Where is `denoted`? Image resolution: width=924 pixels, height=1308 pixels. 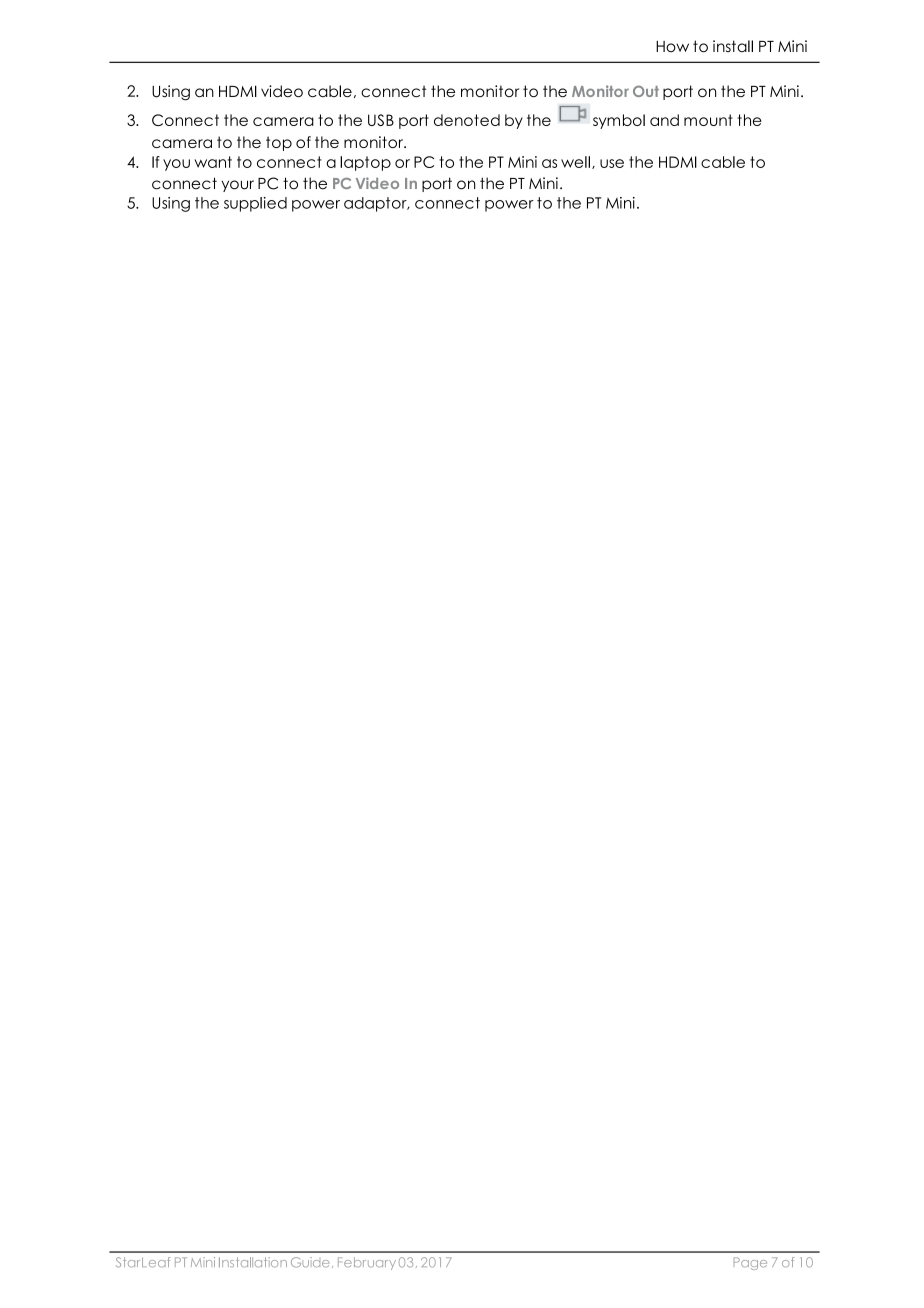 denoted is located at coordinates (467, 120).
